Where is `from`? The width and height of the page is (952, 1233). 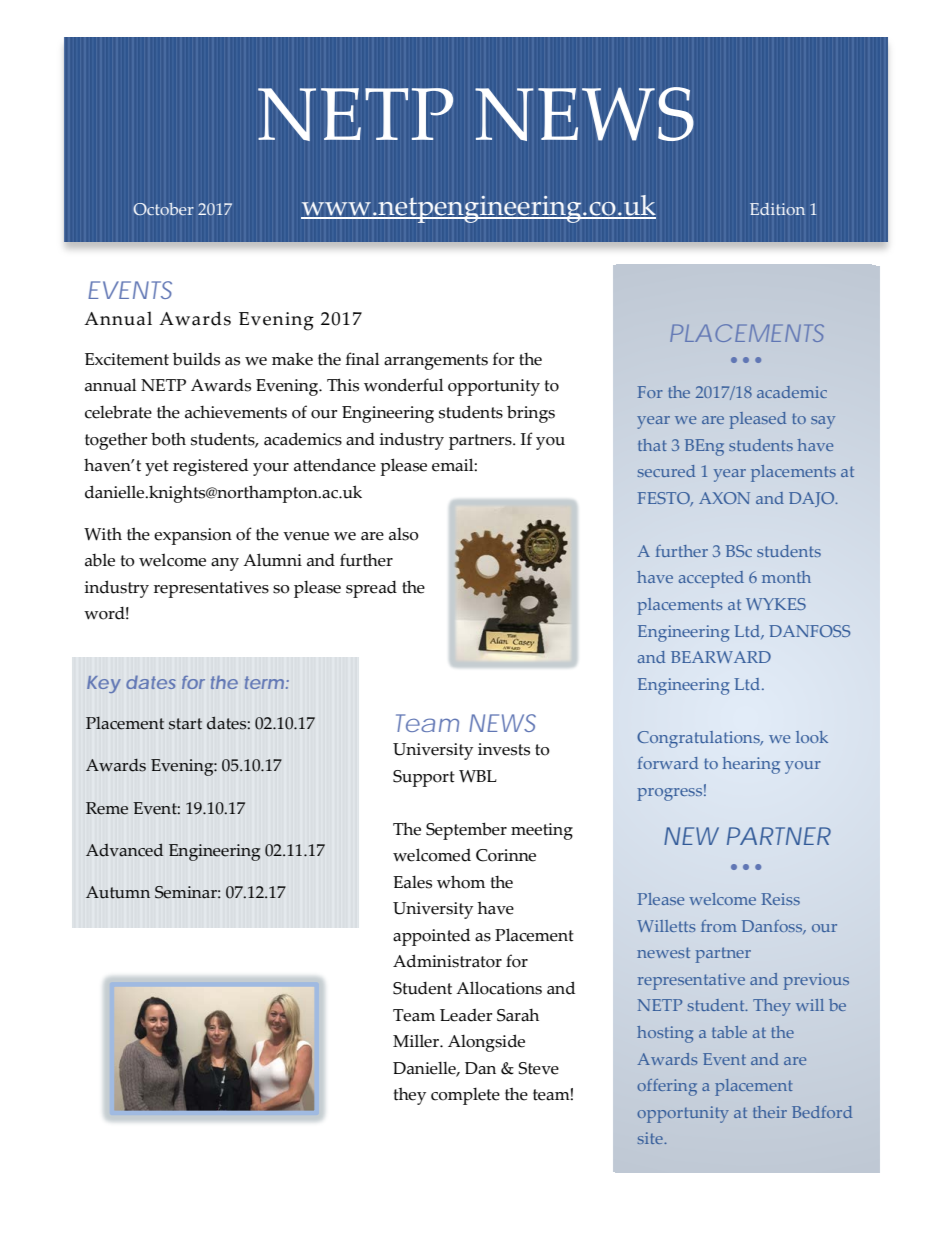
from is located at coordinates (719, 926).
